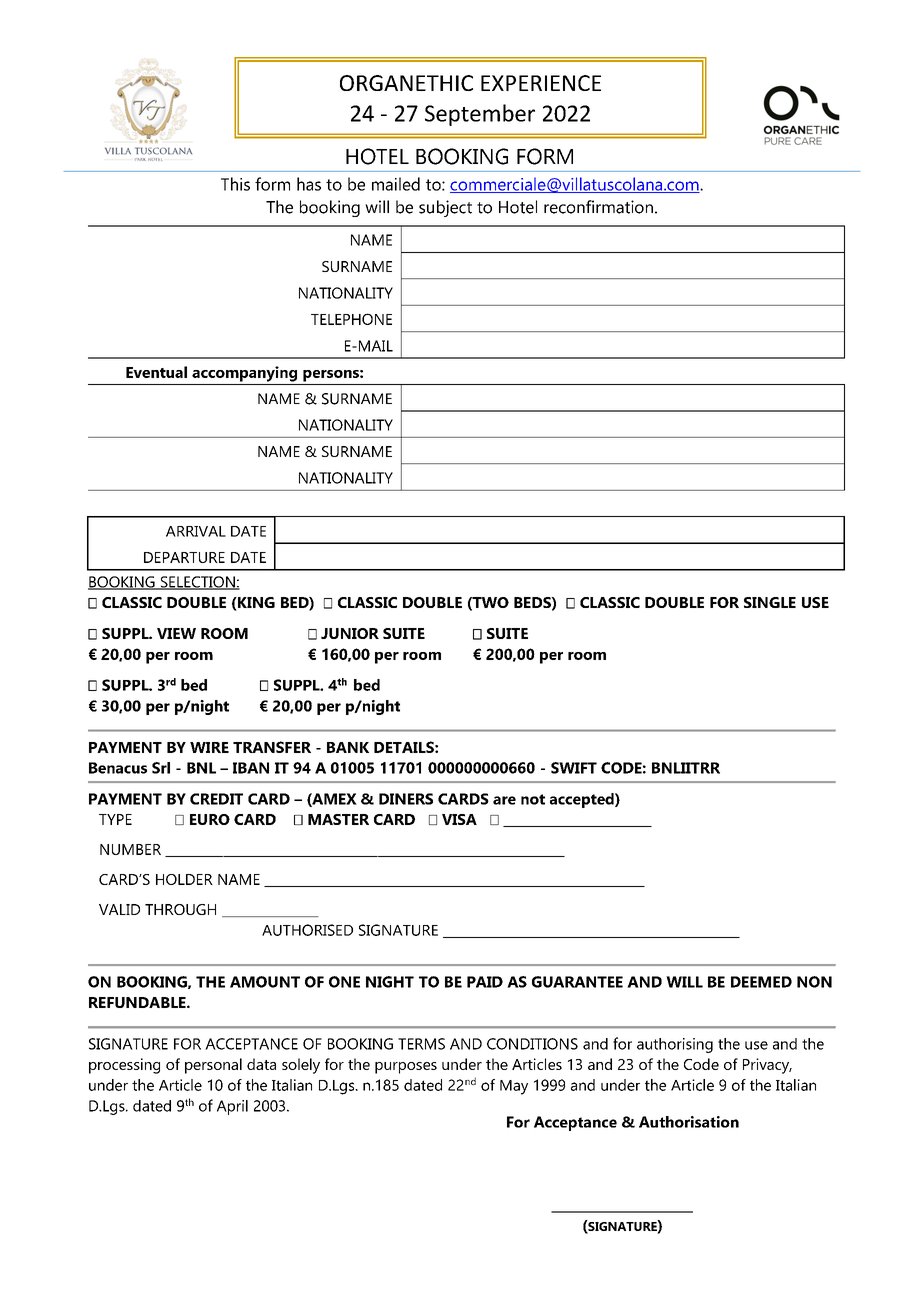  Describe the element at coordinates (574, 768) in the page. I see `SWIFT` at that location.
